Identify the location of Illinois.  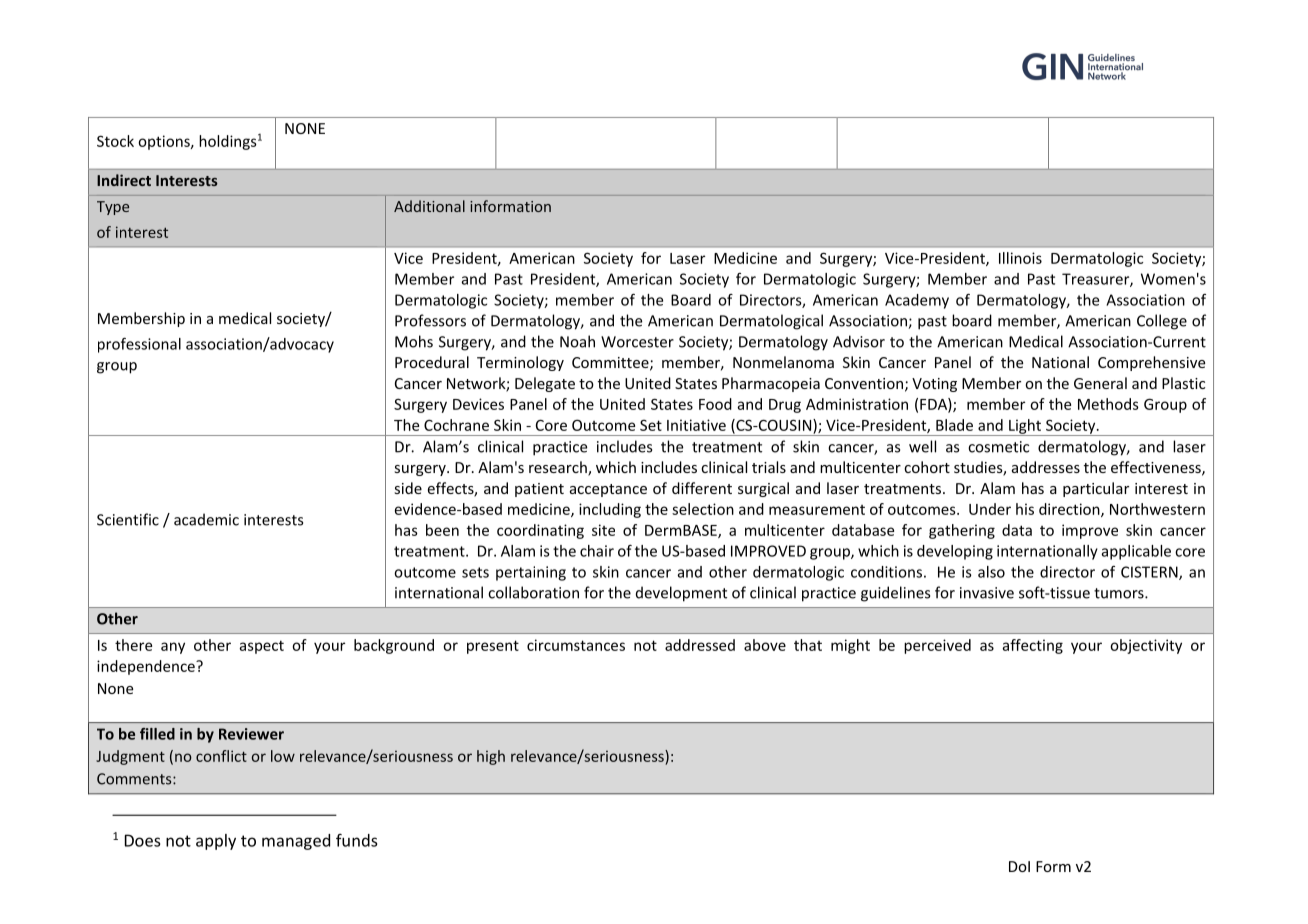
(1020, 258).
